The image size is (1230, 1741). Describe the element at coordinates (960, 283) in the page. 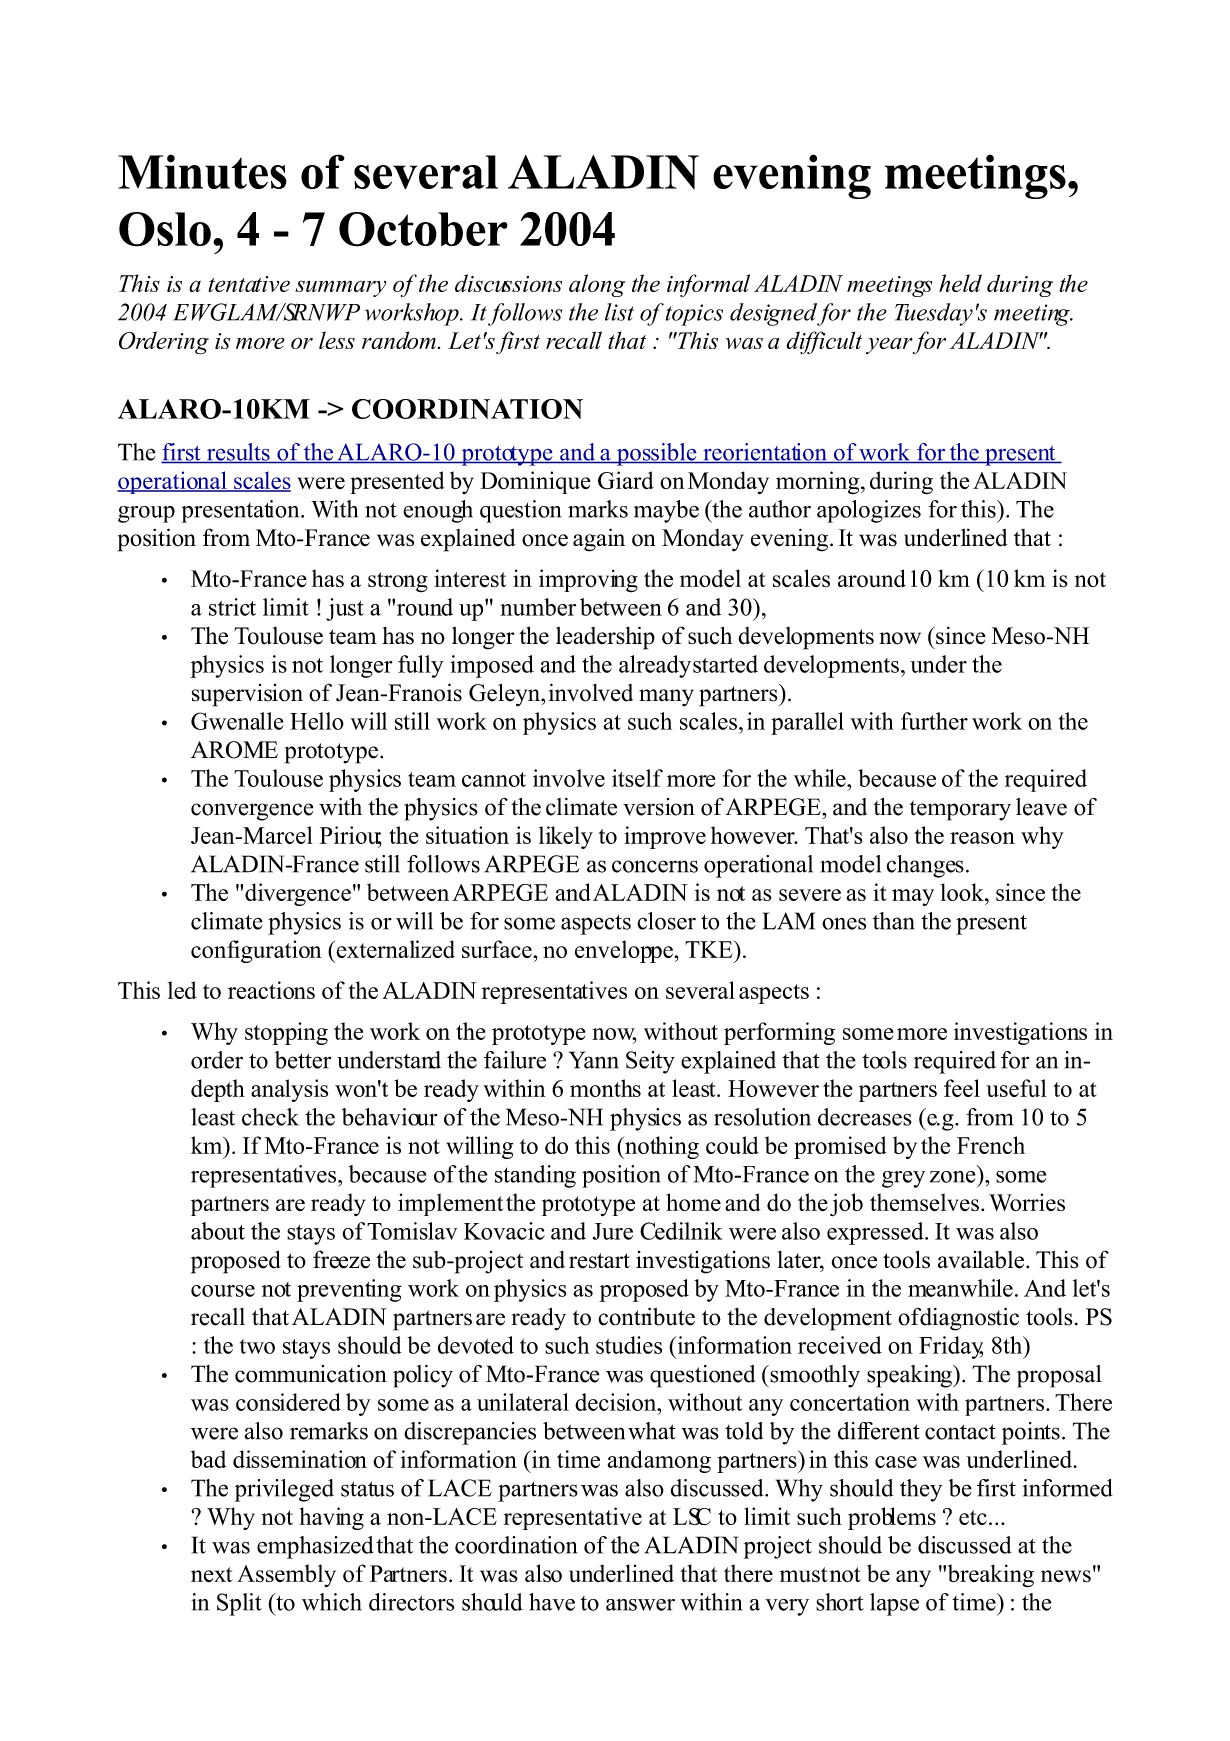

I see `held` at that location.
